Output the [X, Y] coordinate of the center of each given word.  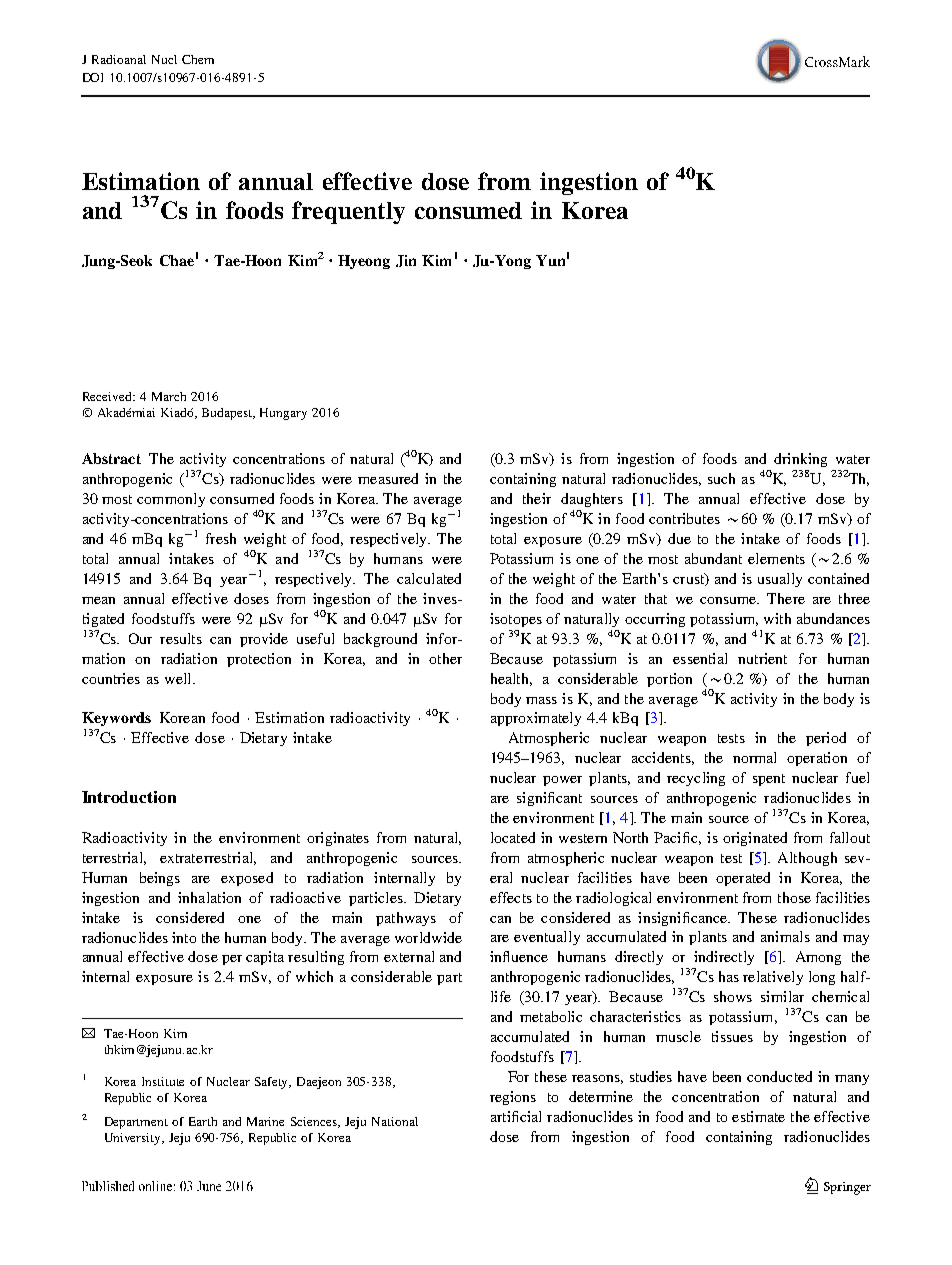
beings [160, 879]
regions [513, 1098]
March [169, 396]
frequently [348, 212]
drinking [800, 460]
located [513, 837]
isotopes [516, 620]
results [181, 638]
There [786, 598]
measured [388, 478]
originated [755, 839]
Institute [163, 1081]
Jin [406, 261]
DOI [93, 77]
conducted [779, 1076]
